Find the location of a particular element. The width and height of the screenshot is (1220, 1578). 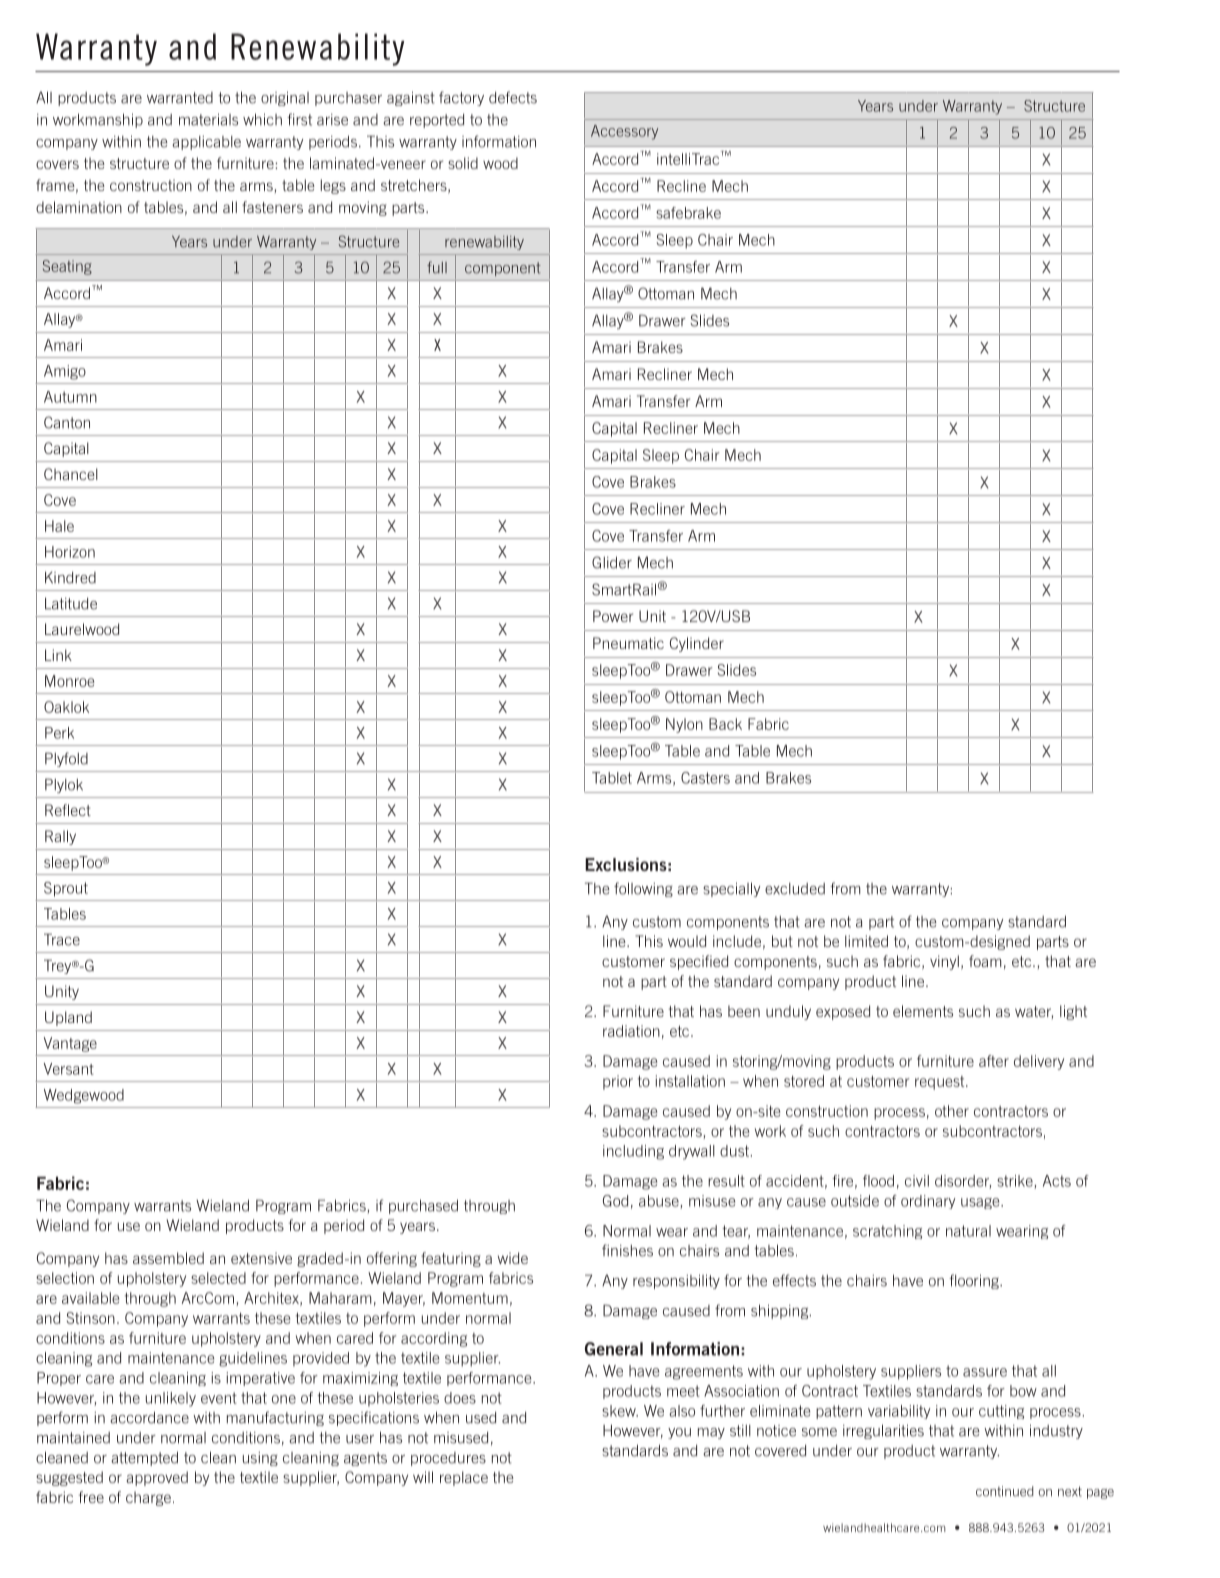

attempted is located at coordinates (144, 1458).
